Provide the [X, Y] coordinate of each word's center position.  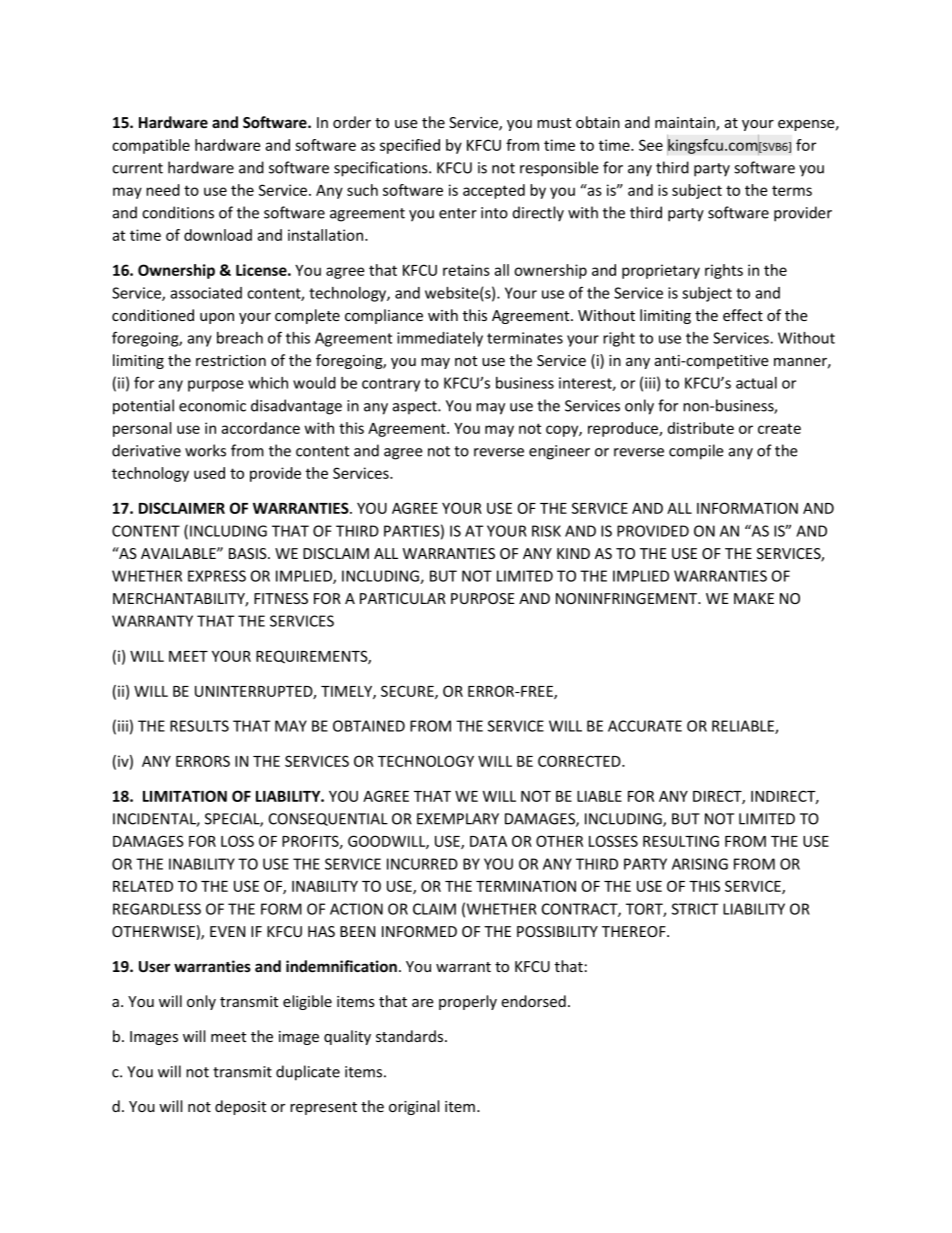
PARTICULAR [403, 598]
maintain [686, 124]
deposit [240, 1107]
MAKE [754, 598]
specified [410, 146]
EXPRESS [217, 576]
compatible [151, 146]
